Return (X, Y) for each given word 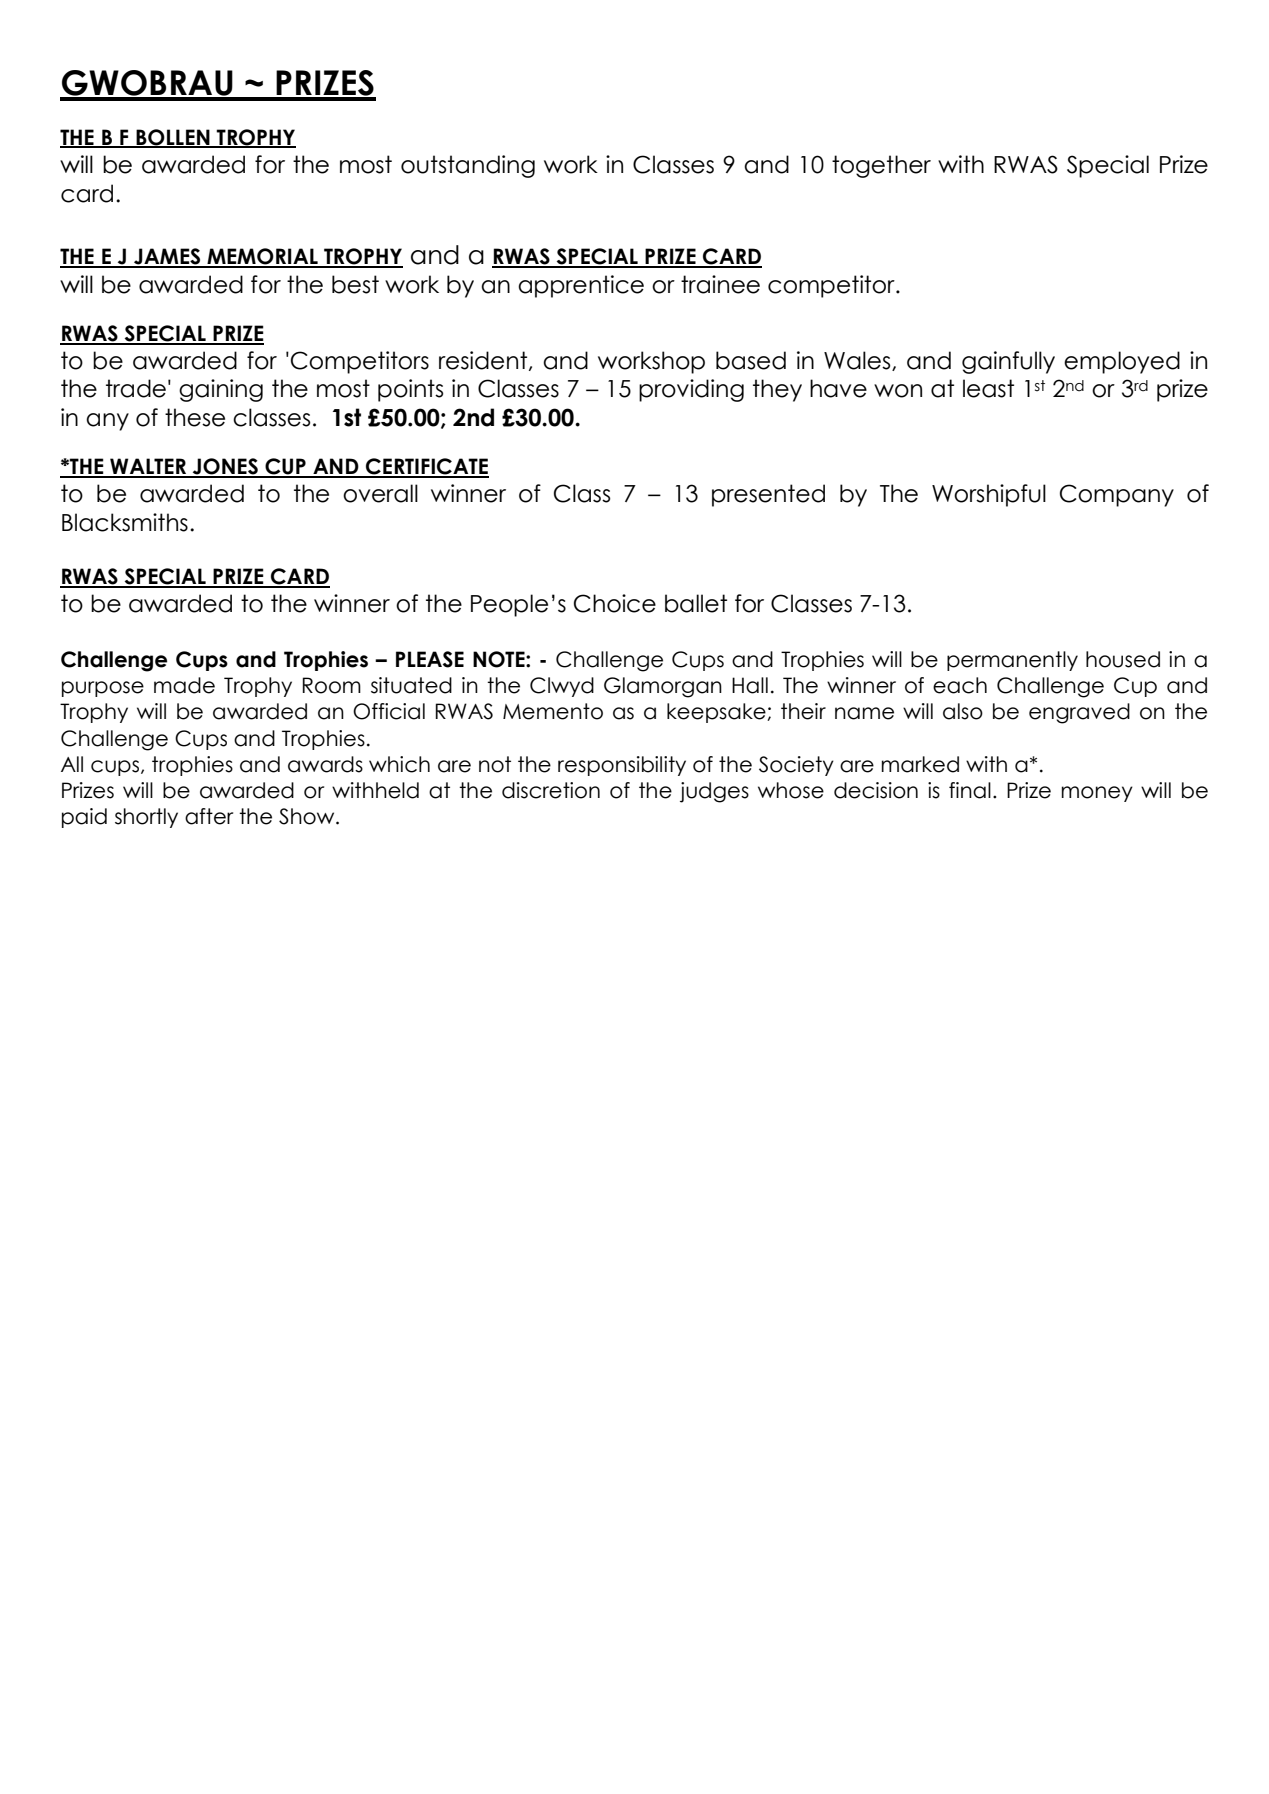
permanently (1012, 661)
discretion (551, 790)
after (209, 816)
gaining (221, 390)
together (881, 166)
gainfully (1008, 362)
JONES (225, 467)
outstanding (468, 166)
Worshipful (989, 495)
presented (768, 495)
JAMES (167, 257)
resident (484, 361)
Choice (615, 603)
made (184, 685)
